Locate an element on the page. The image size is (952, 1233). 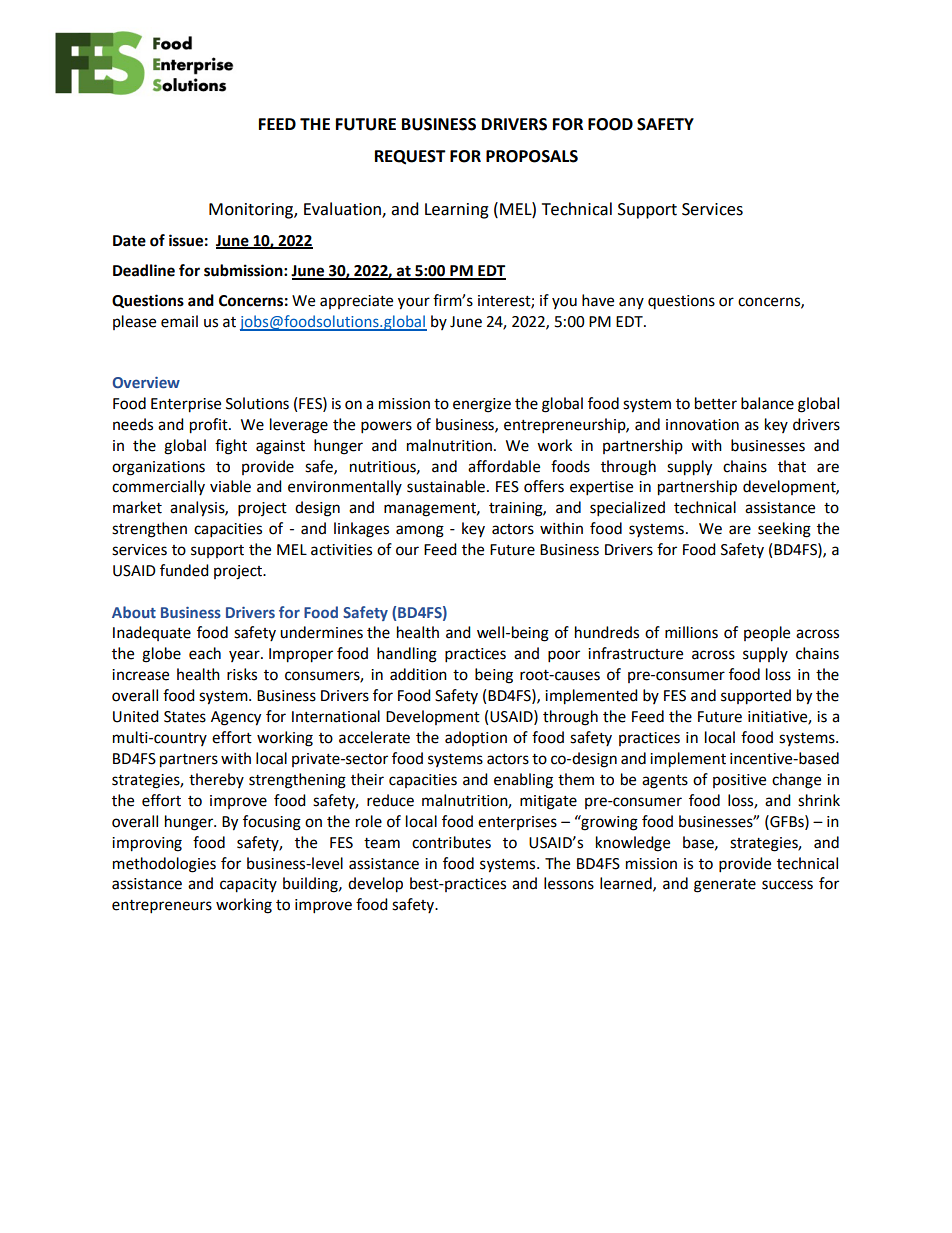
Date is located at coordinates (129, 241).
